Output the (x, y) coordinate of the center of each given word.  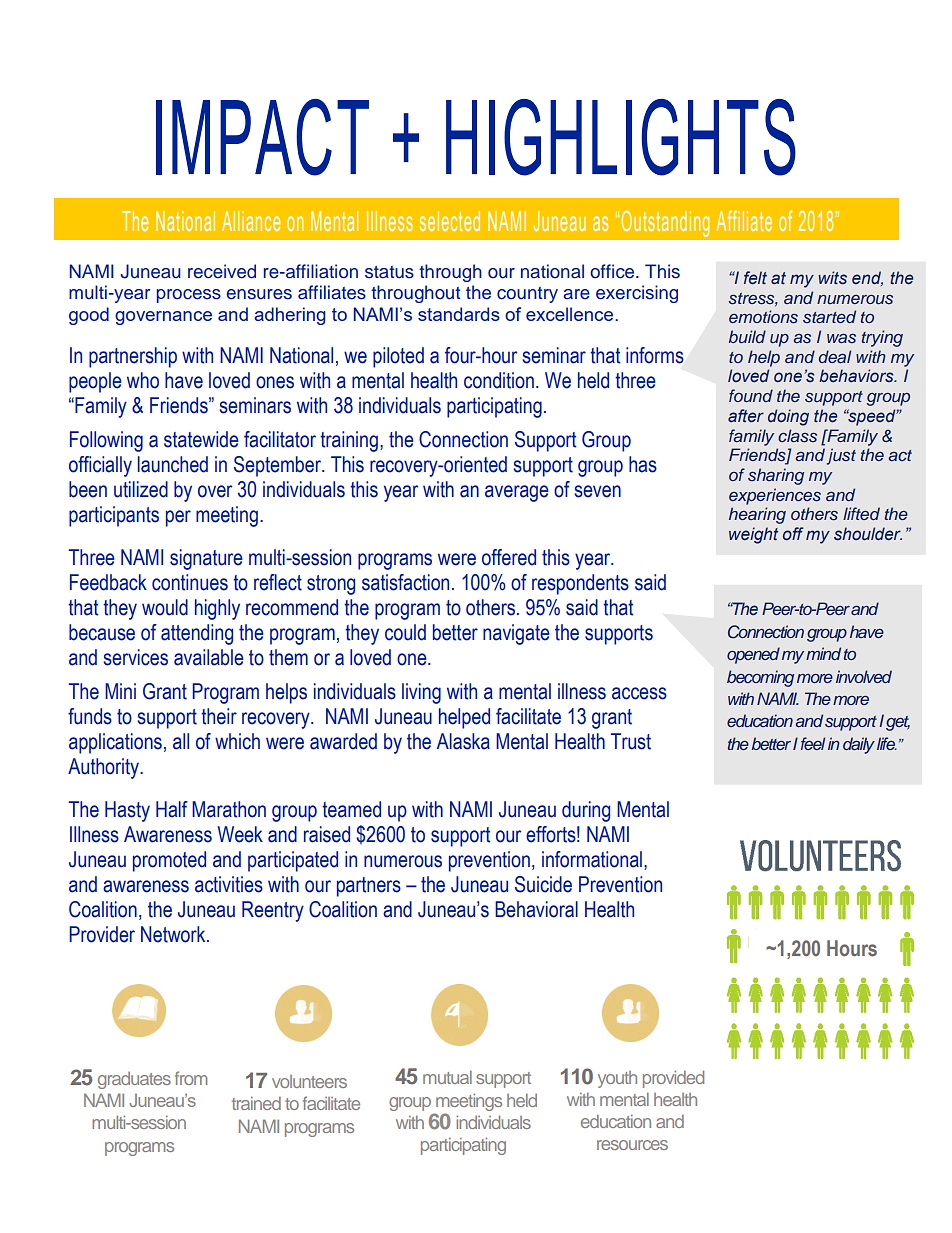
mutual (447, 1077)
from (191, 1078)
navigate (516, 634)
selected (450, 221)
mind (823, 653)
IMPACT (262, 137)
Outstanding (665, 223)
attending (197, 634)
